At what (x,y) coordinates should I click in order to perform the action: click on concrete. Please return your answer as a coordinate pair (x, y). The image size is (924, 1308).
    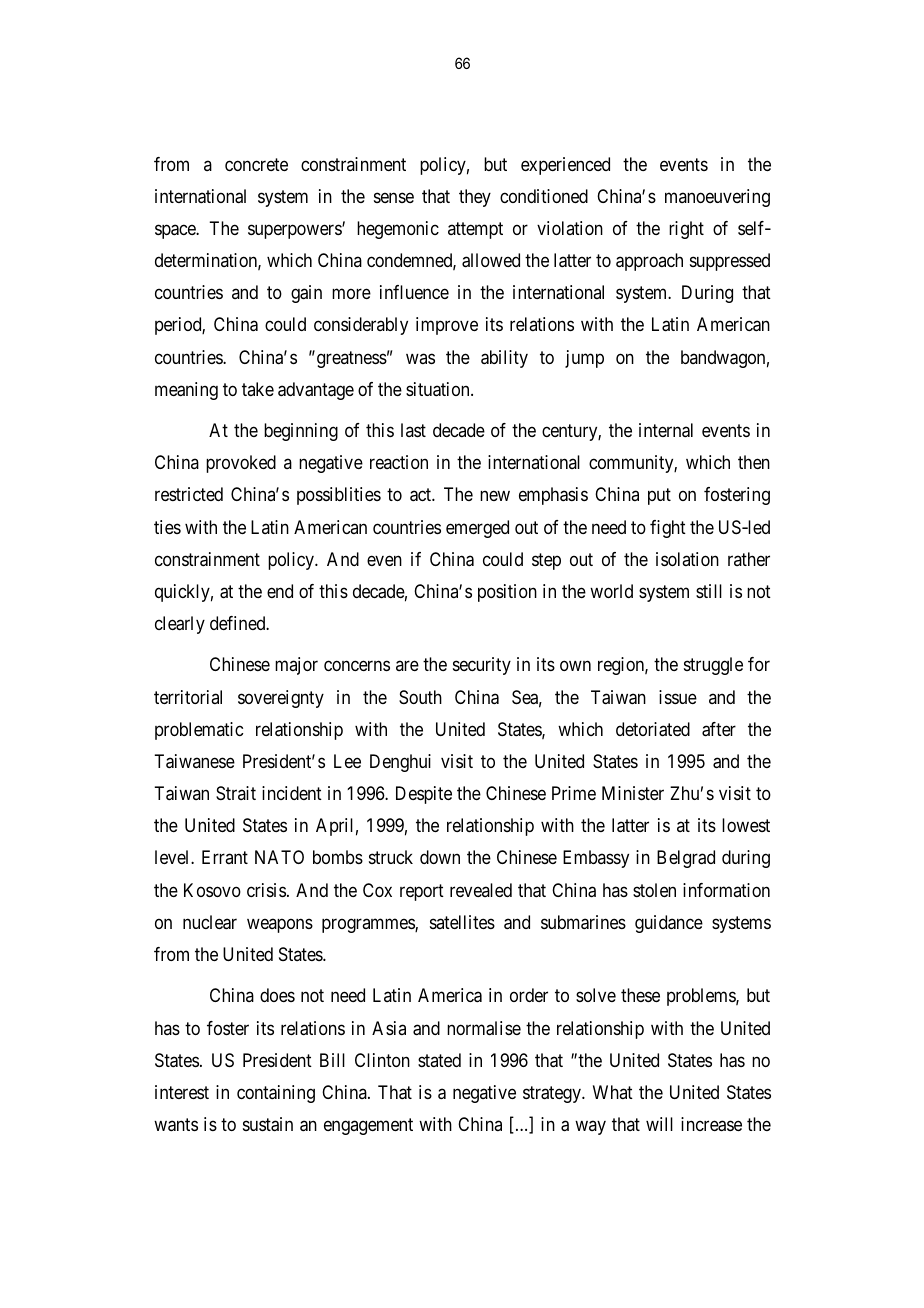
    Looking at the image, I should click on (256, 164).
